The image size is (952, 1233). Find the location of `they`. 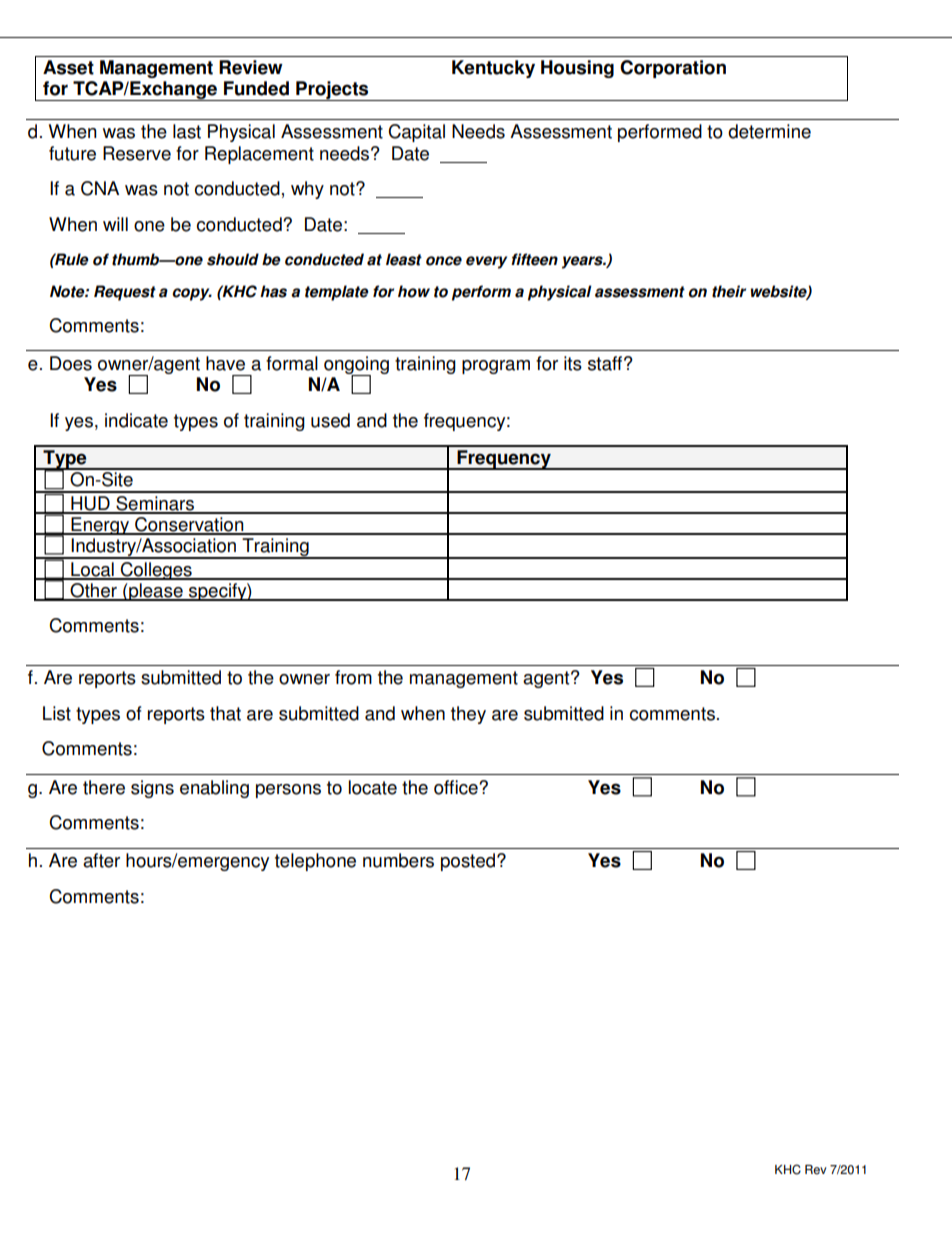

they is located at coordinates (468, 715).
